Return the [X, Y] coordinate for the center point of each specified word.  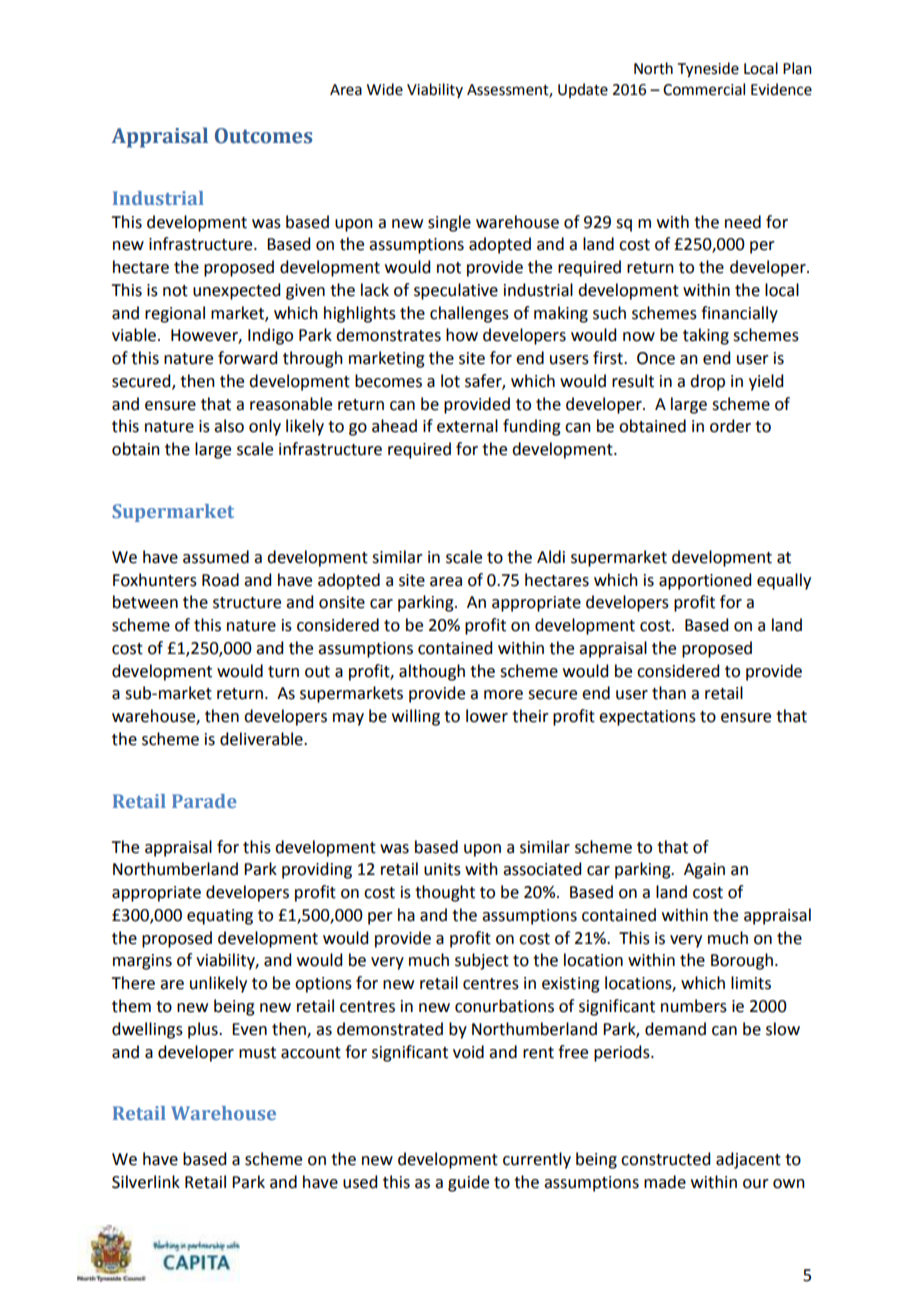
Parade [204, 801]
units [442, 869]
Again [704, 871]
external [467, 426]
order [730, 426]
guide [468, 1183]
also [229, 426]
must [257, 1053]
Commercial [704, 89]
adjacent [748, 1160]
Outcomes [263, 136]
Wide [385, 89]
